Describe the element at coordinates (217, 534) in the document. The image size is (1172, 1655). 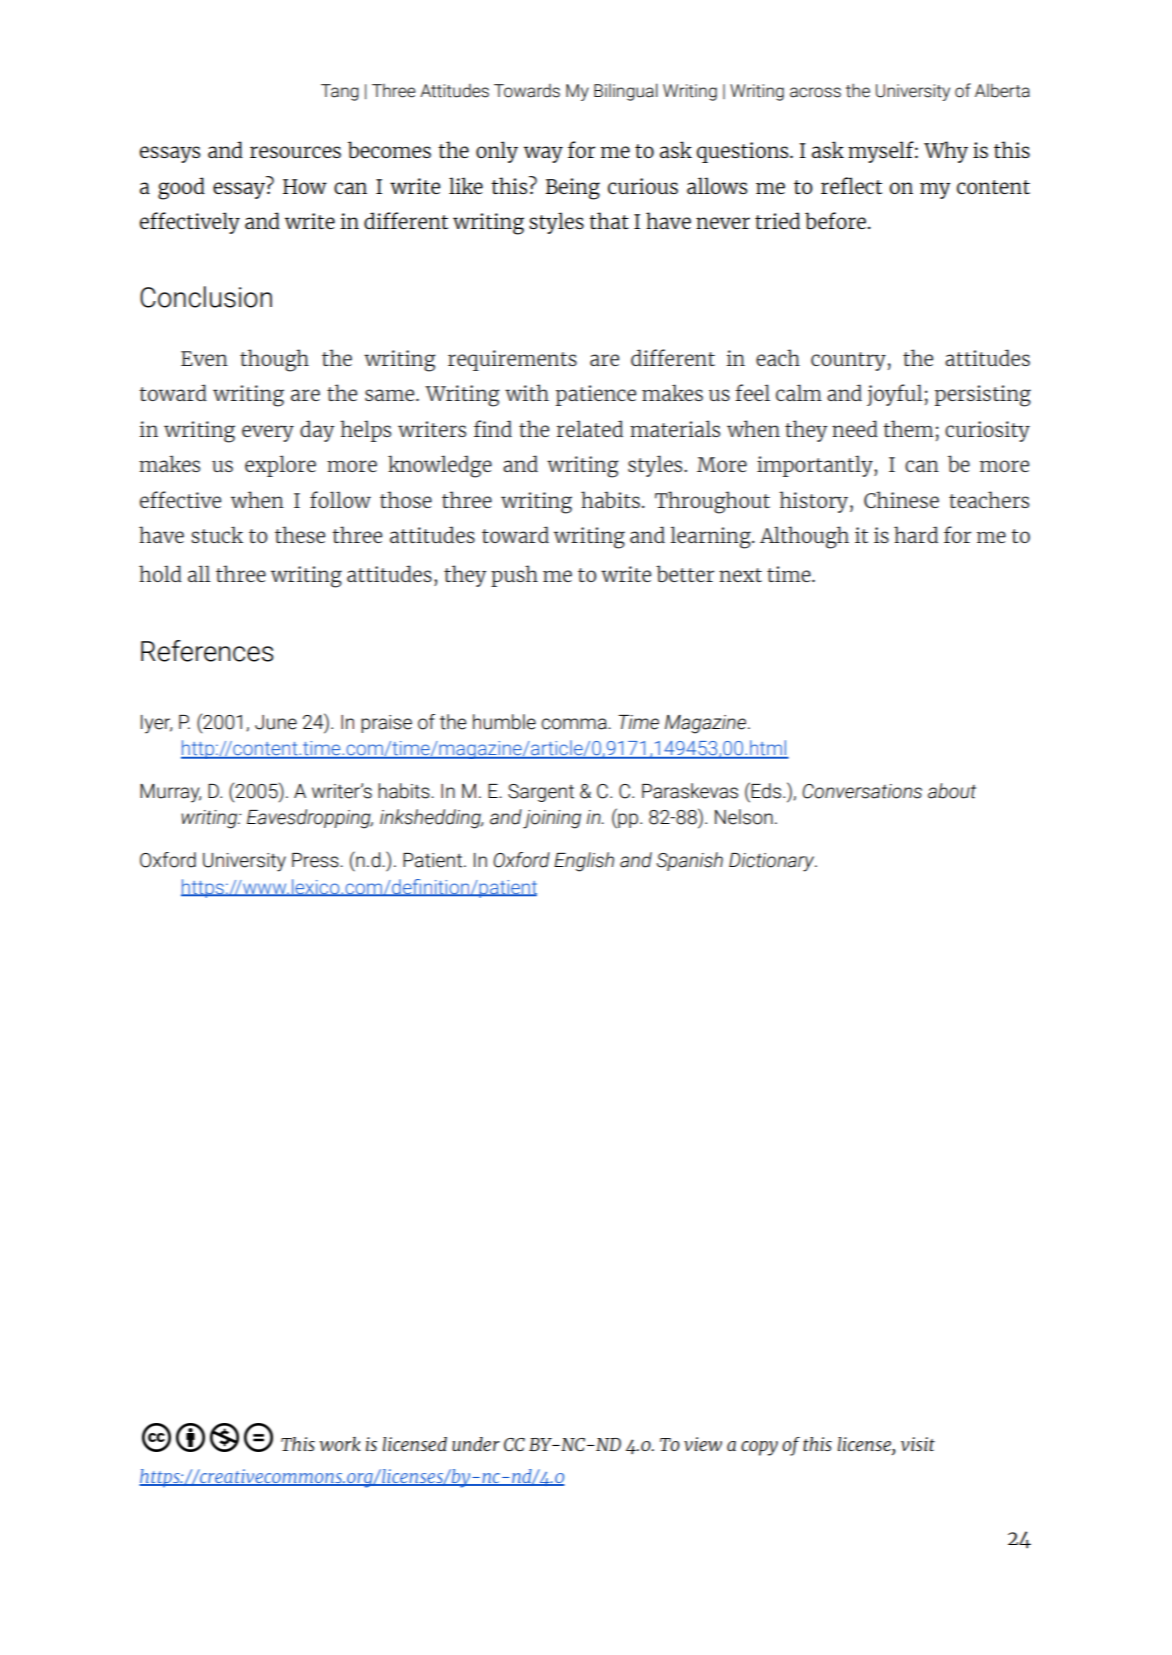
I see `stuck` at that location.
